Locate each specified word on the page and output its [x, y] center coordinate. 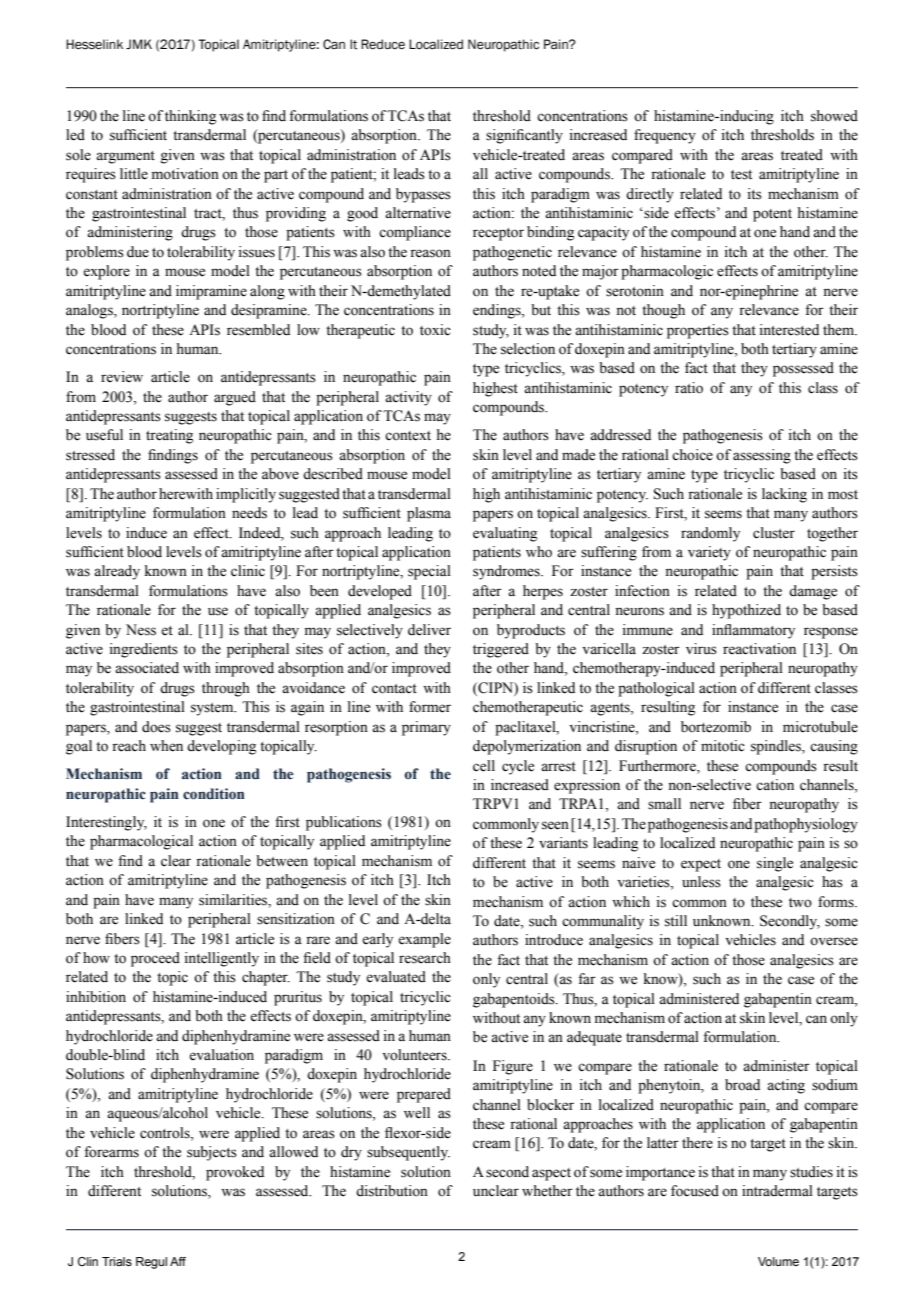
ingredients [144, 650]
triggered [501, 650]
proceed [155, 959]
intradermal [777, 1191]
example [424, 940]
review [122, 377]
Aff [178, 1261]
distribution [392, 1191]
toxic [435, 330]
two [800, 903]
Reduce [383, 44]
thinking [190, 117]
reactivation [759, 649]
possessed [803, 369]
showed [834, 116]
